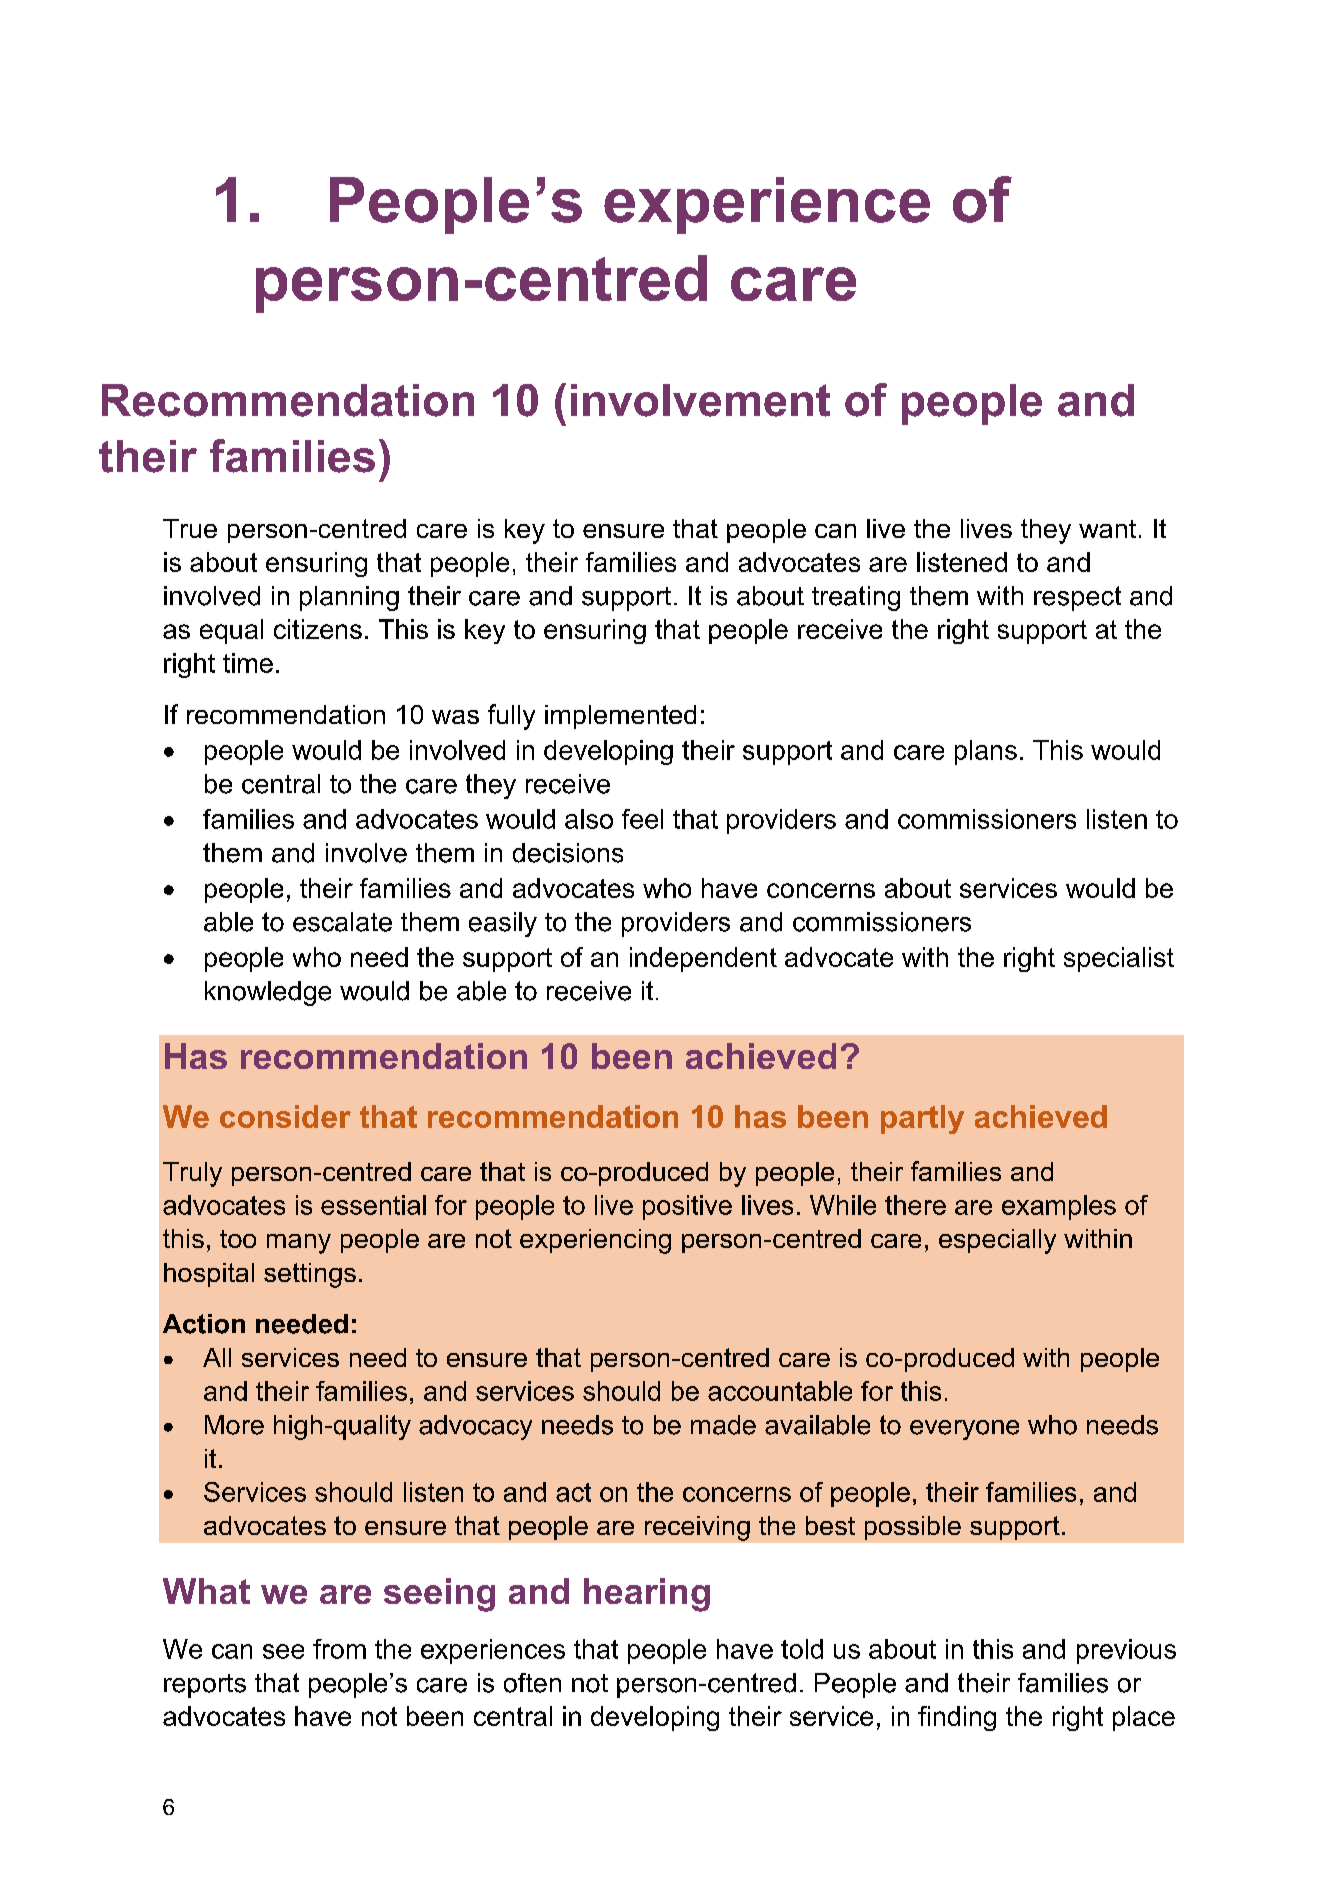  What do you see at coordinates (856, 598) in the document?
I see `treating` at bounding box center [856, 598].
